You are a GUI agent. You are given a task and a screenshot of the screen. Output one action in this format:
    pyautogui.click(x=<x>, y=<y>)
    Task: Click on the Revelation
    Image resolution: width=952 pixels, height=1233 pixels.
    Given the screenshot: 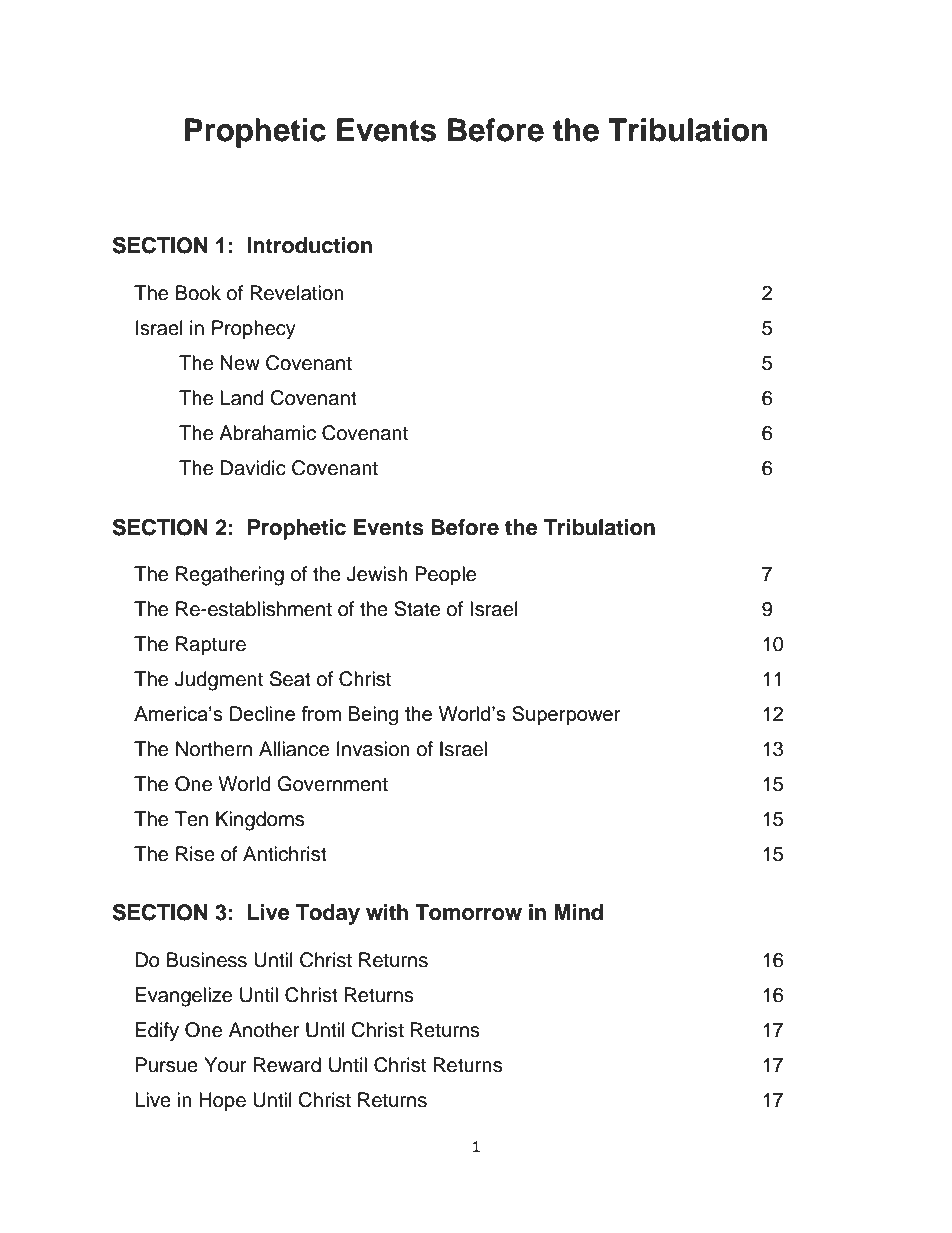 What is the action you would take?
    pyautogui.click(x=297, y=293)
